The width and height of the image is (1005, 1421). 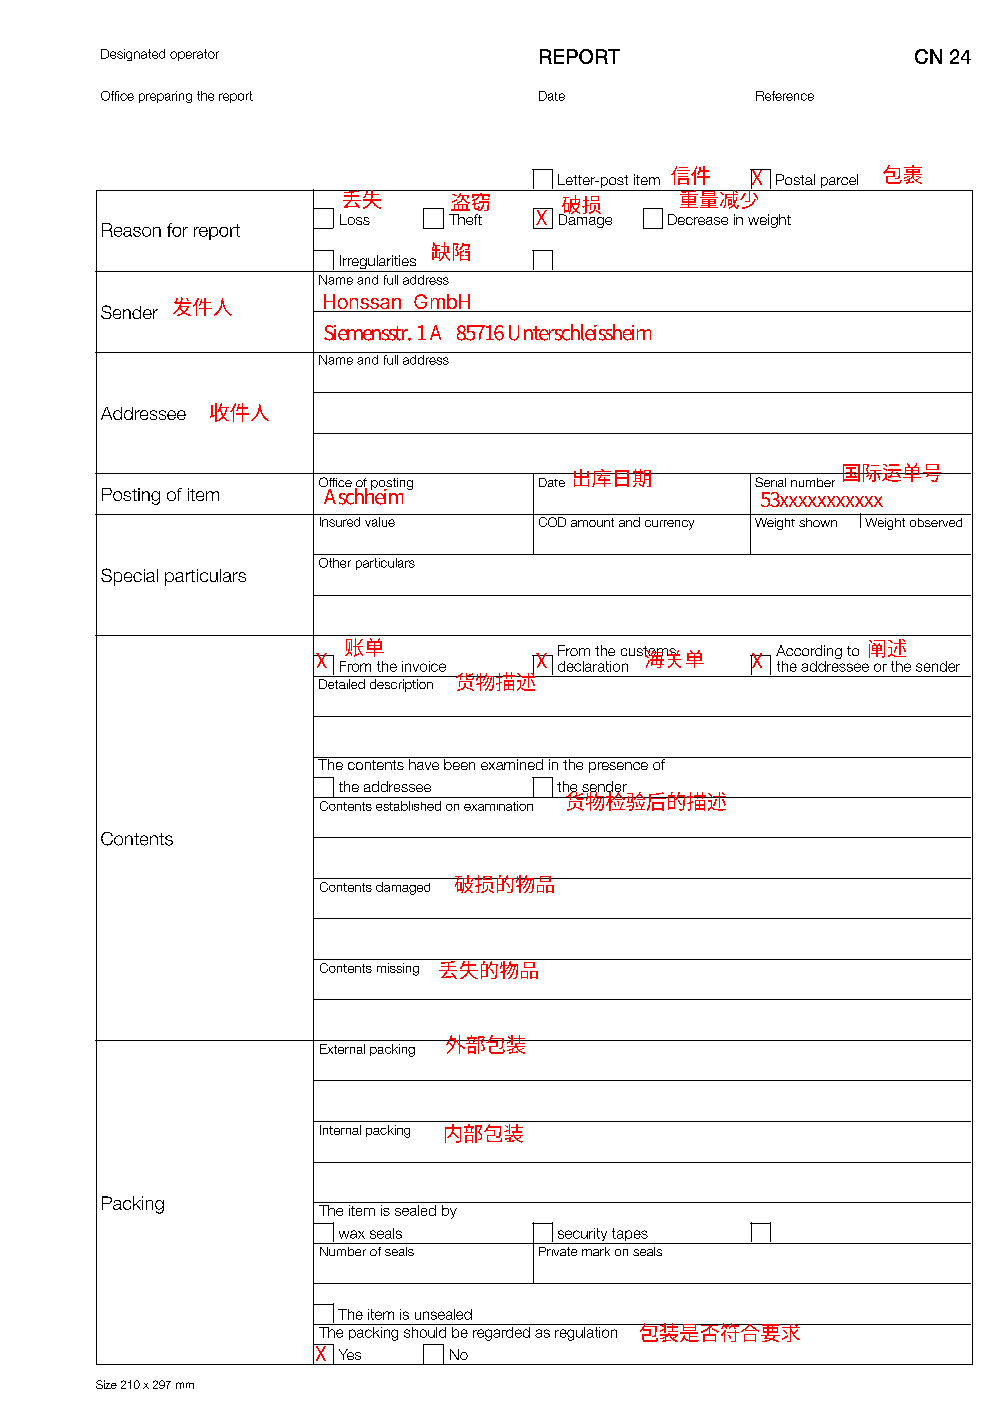 What do you see at coordinates (785, 96) in the image?
I see `Reference` at bounding box center [785, 96].
